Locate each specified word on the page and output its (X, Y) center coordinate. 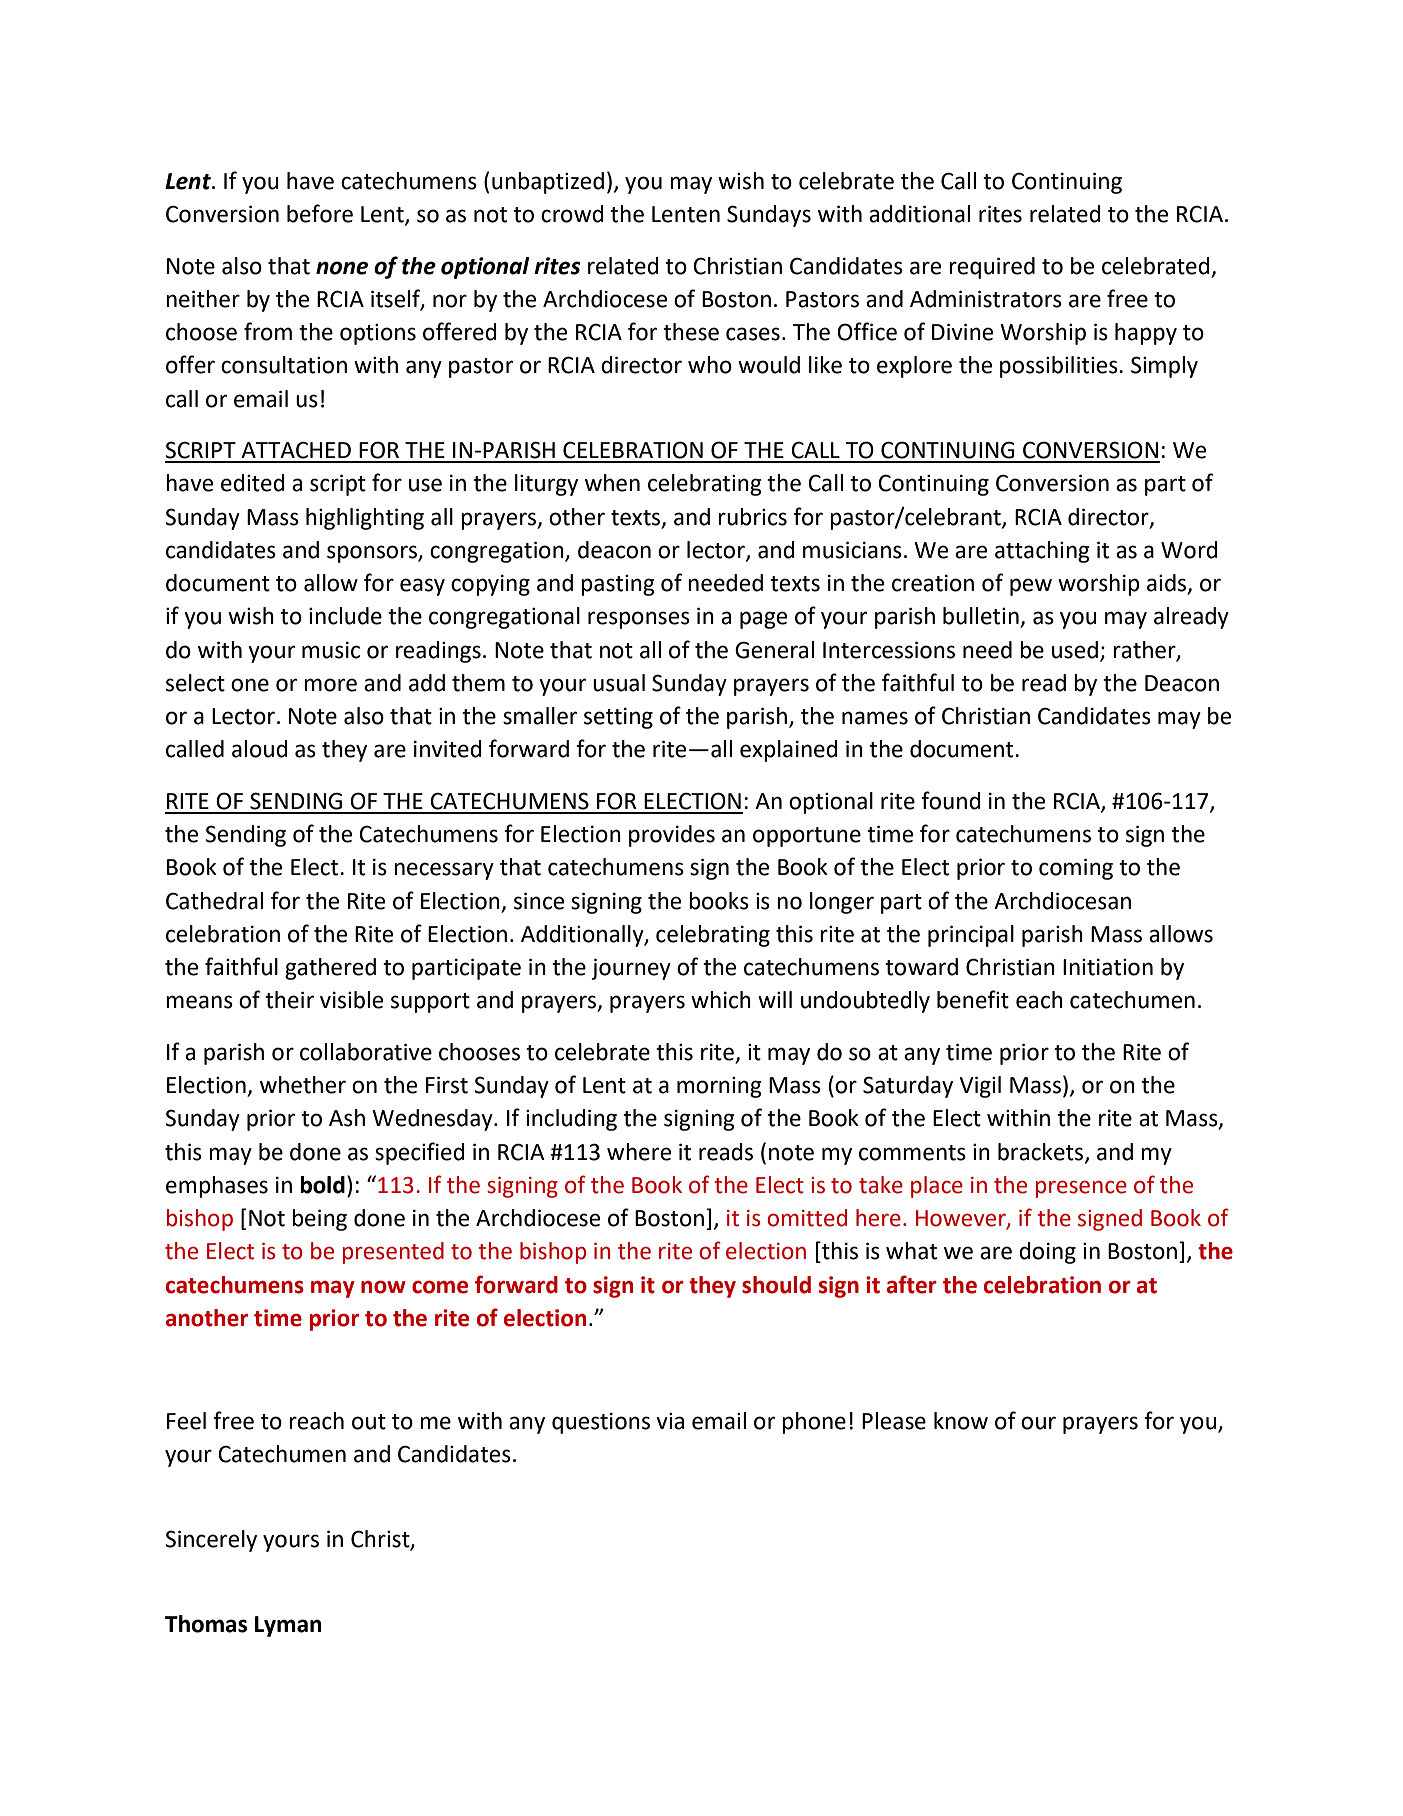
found (951, 800)
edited (253, 483)
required (992, 268)
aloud (260, 749)
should (776, 1285)
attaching (1042, 552)
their (289, 1000)
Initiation (1108, 967)
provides (672, 836)
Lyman (288, 1626)
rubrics (752, 517)
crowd (572, 214)
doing (1047, 1253)
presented (393, 1253)
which (721, 1000)
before (320, 213)
